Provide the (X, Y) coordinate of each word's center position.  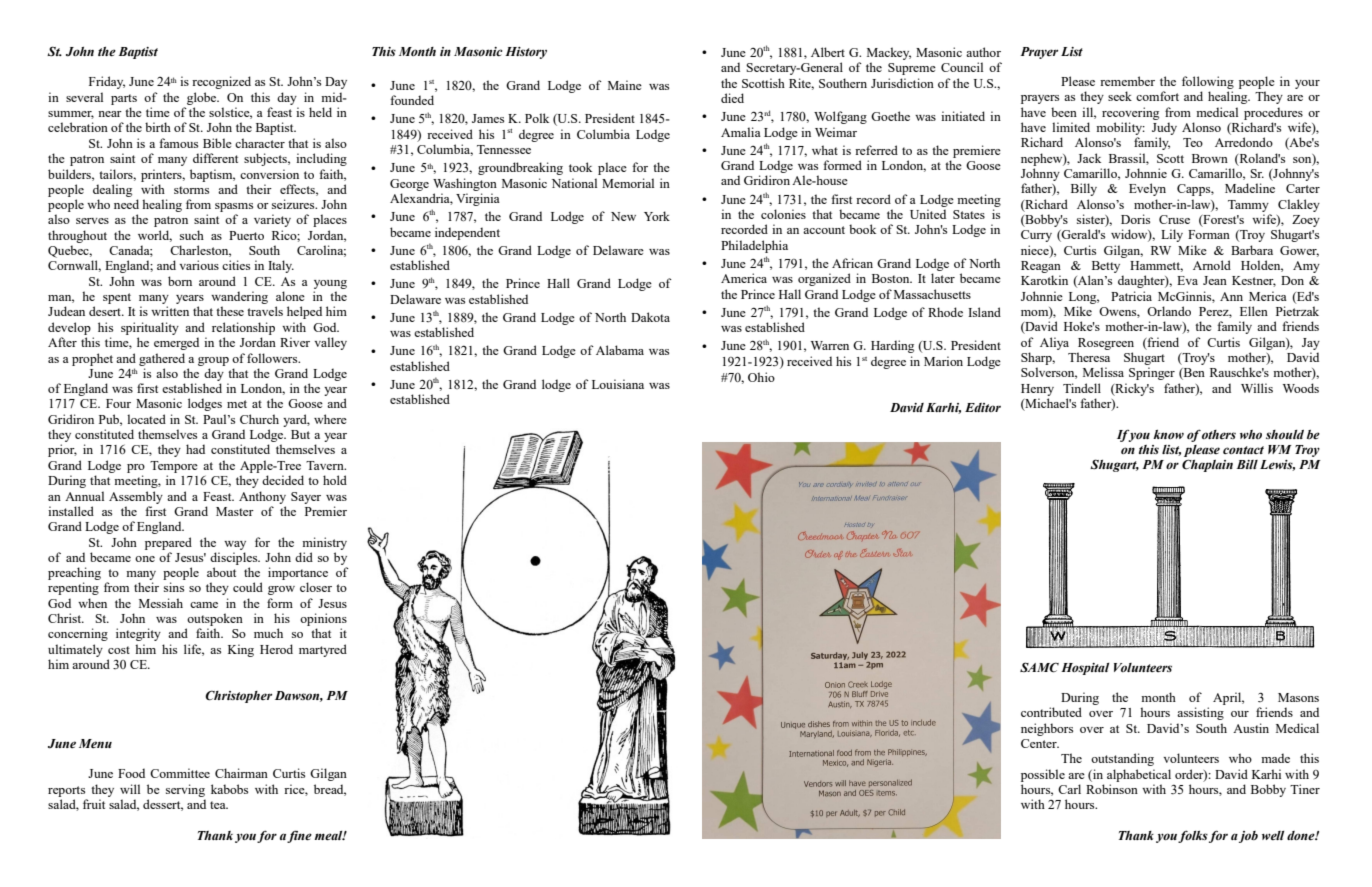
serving (185, 790)
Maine (625, 85)
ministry (324, 543)
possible (1043, 775)
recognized (221, 82)
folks (1193, 836)
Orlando (1169, 311)
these (230, 311)
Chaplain (1207, 465)
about (221, 572)
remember (1127, 81)
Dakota (650, 317)
